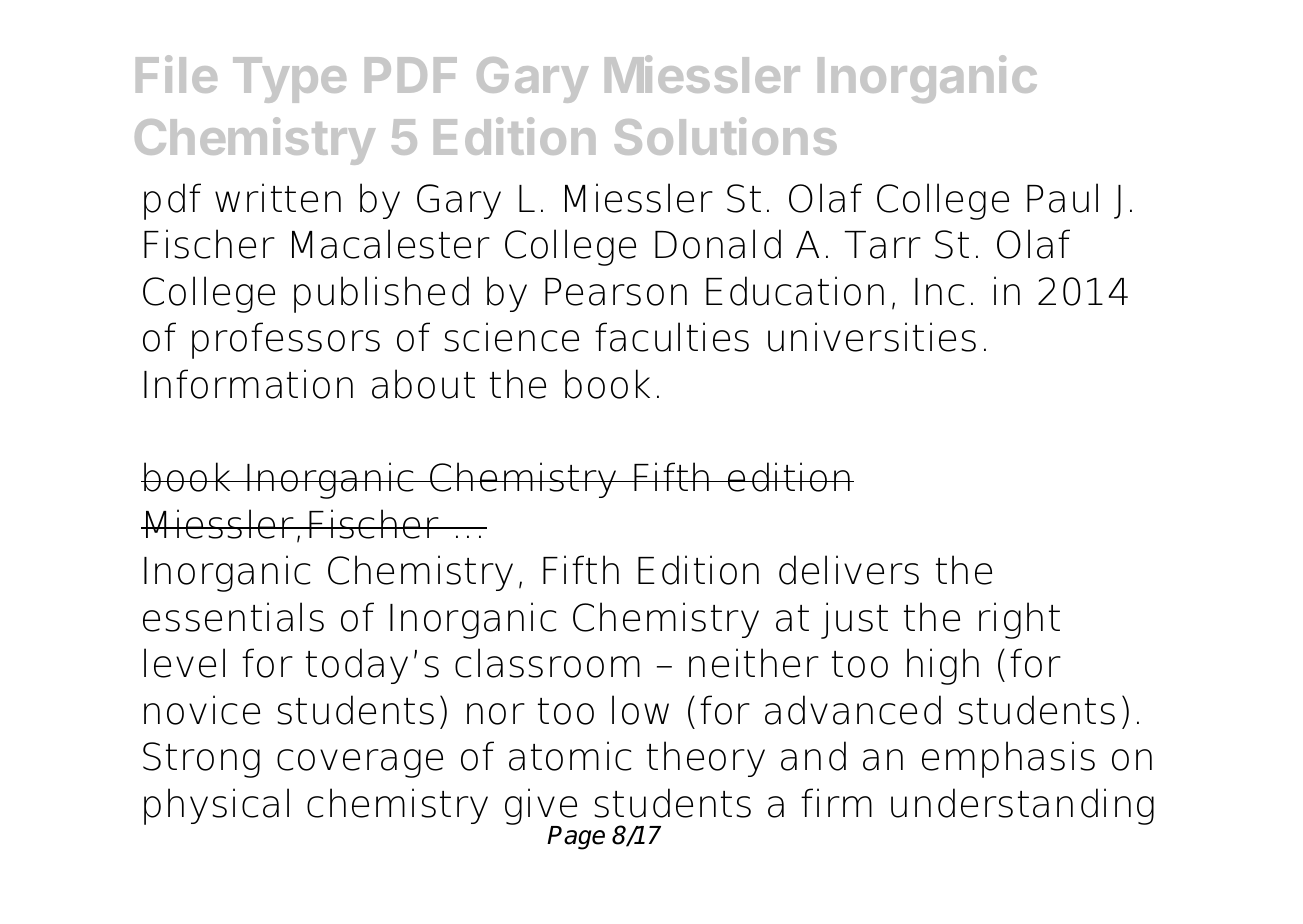 The width and height of the screenshot is (1303, 924). I want to click on delivers, so click(849, 570).
